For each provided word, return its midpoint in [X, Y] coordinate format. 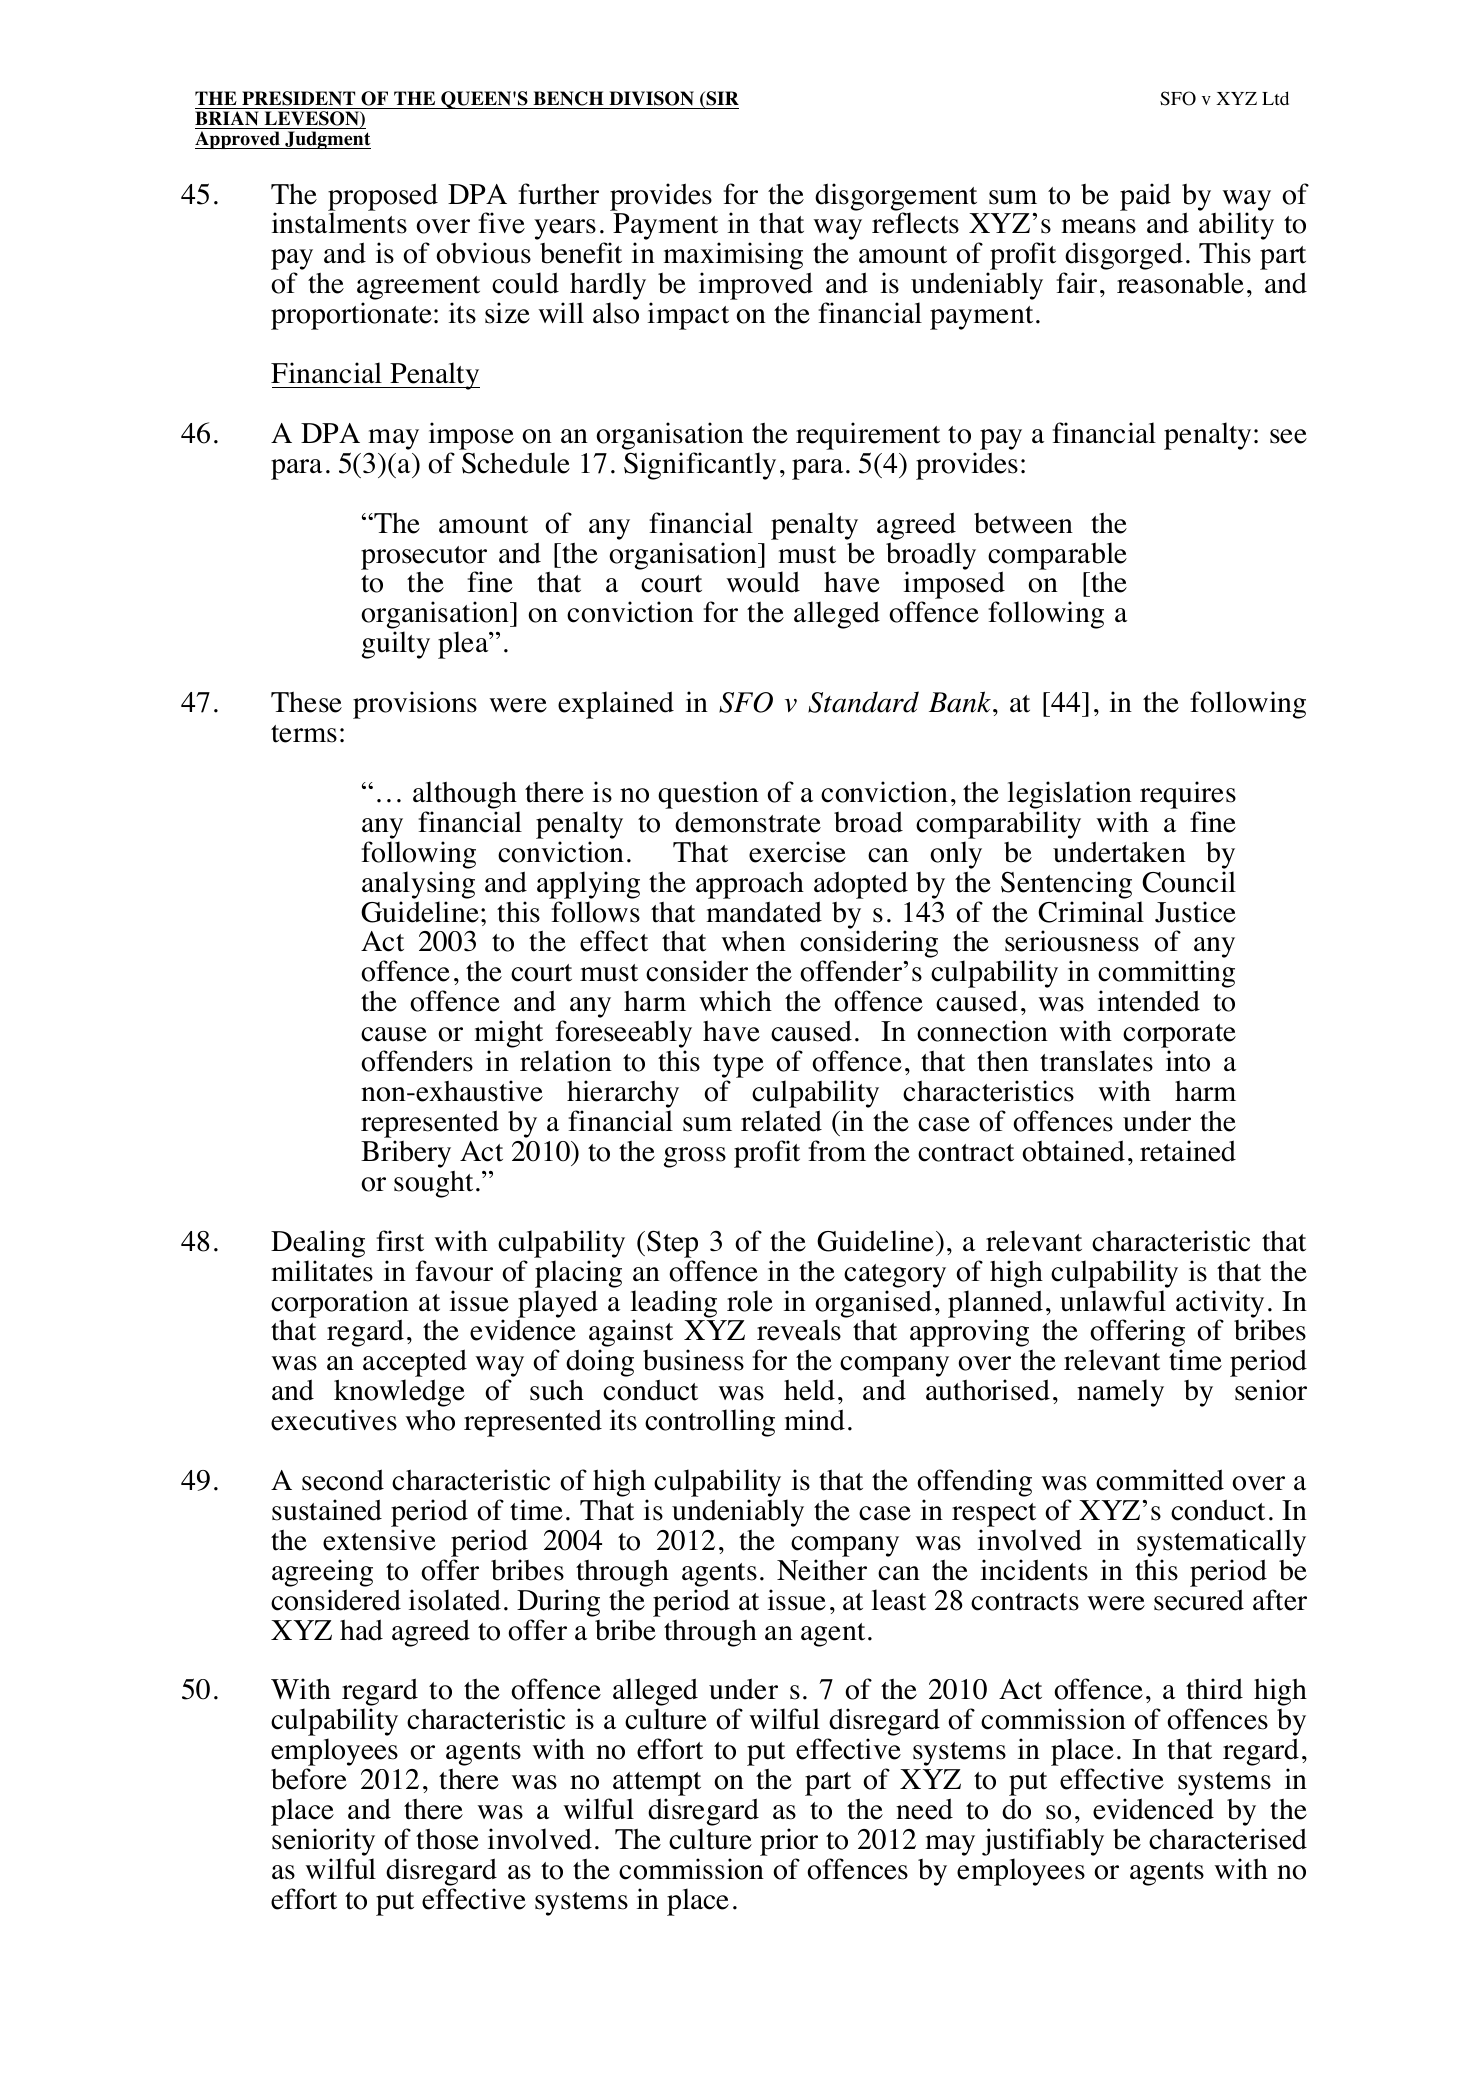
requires [1188, 795]
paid [1145, 197]
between [1023, 523]
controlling [710, 1423]
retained [1188, 1151]
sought [433, 1184]
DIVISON [651, 100]
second [343, 1480]
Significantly [700, 466]
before [309, 1779]
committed [1160, 1480]
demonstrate [748, 822]
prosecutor [424, 559]
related [781, 1121]
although [465, 795]
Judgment [327, 140]
